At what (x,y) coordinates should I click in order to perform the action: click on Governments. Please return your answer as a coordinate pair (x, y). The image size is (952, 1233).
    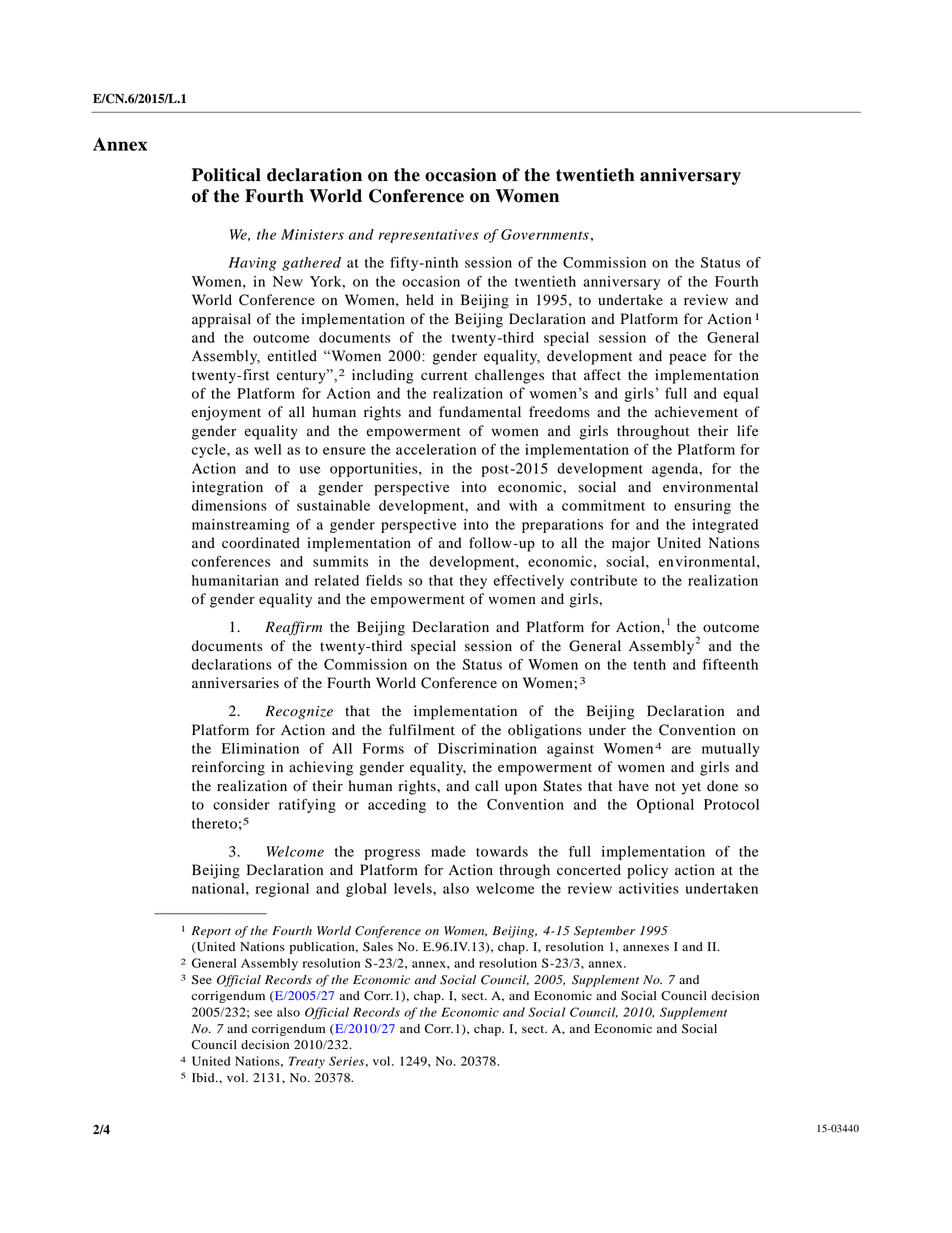
    Looking at the image, I should click on (545, 234).
